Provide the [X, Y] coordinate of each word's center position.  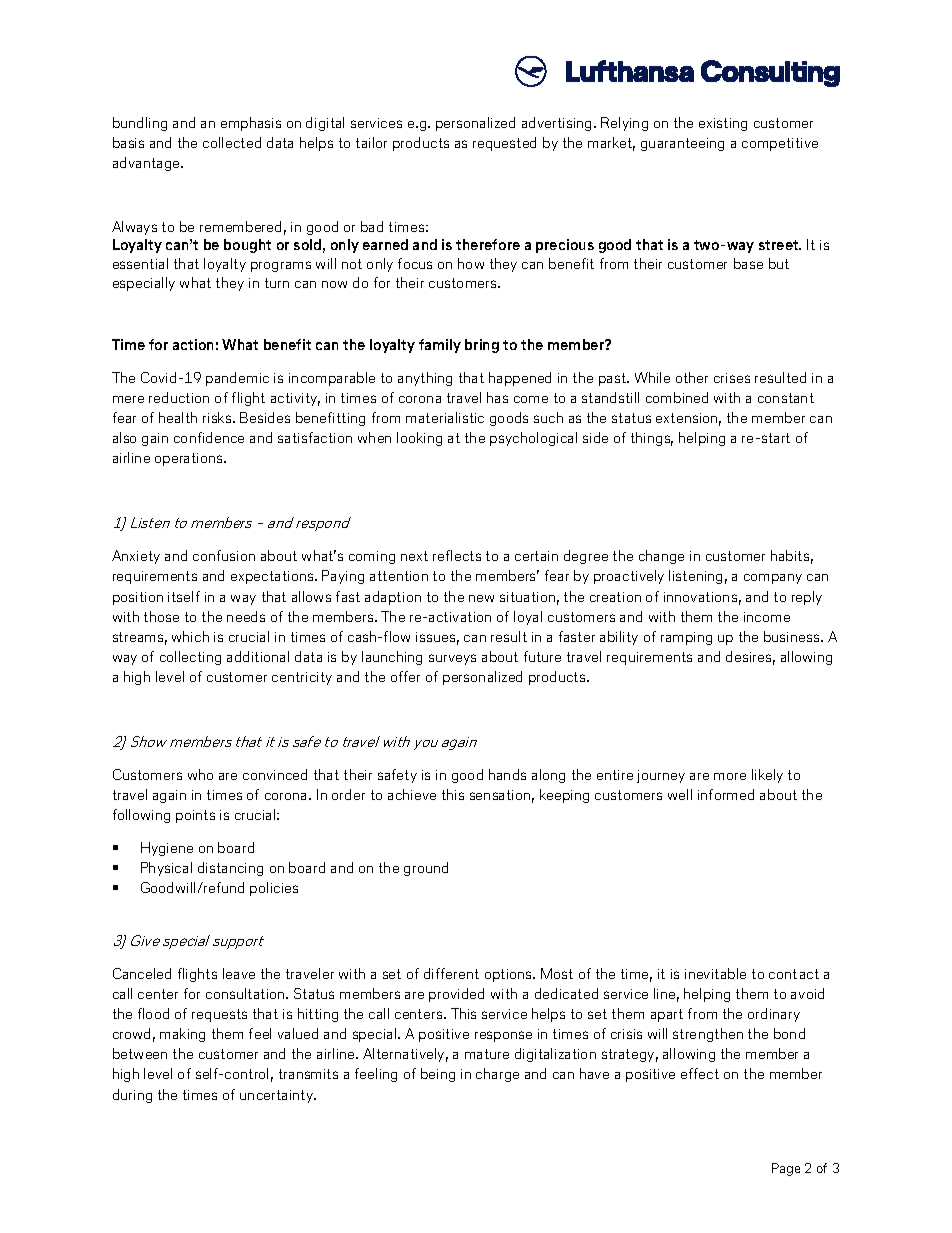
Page [786, 1169]
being [438, 1075]
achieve [412, 794]
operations [190, 459]
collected [232, 142]
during [132, 1096]
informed [726, 794]
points [195, 816]
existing [723, 124]
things [652, 439]
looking [419, 439]
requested [504, 144]
